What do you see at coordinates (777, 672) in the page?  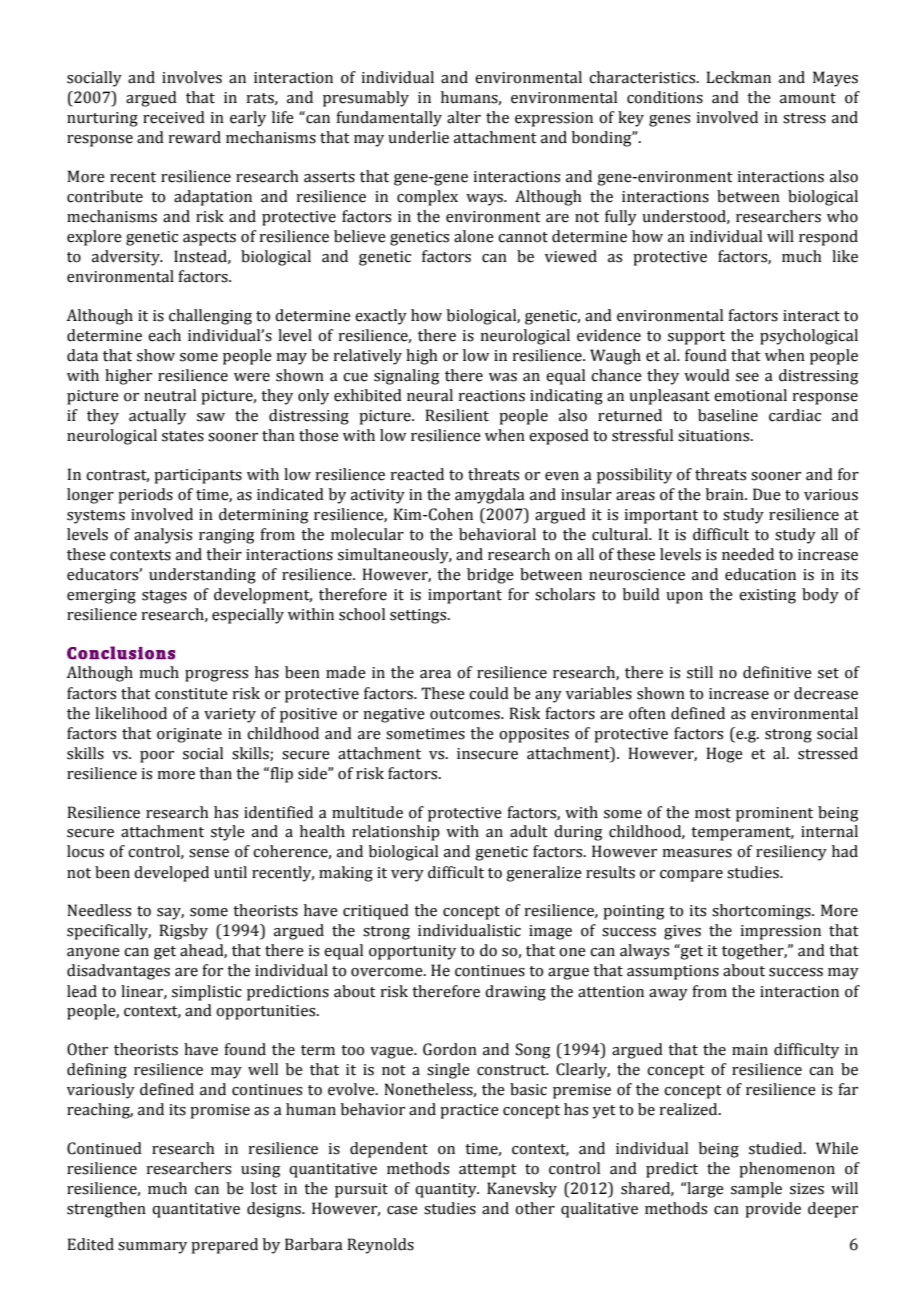 I see `definitive` at bounding box center [777, 672].
